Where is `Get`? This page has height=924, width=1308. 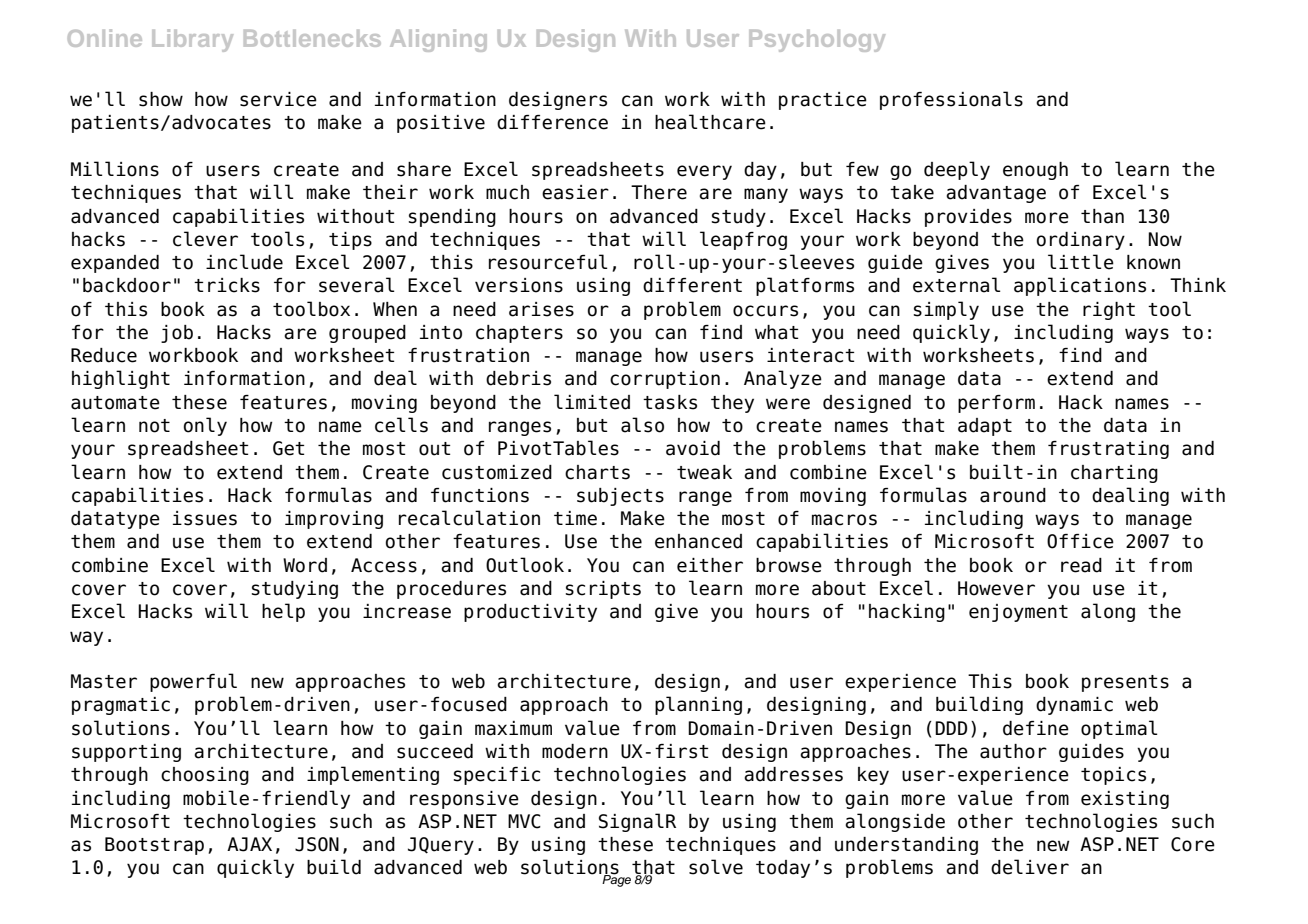
Get is located at coordinates (288, 448).
